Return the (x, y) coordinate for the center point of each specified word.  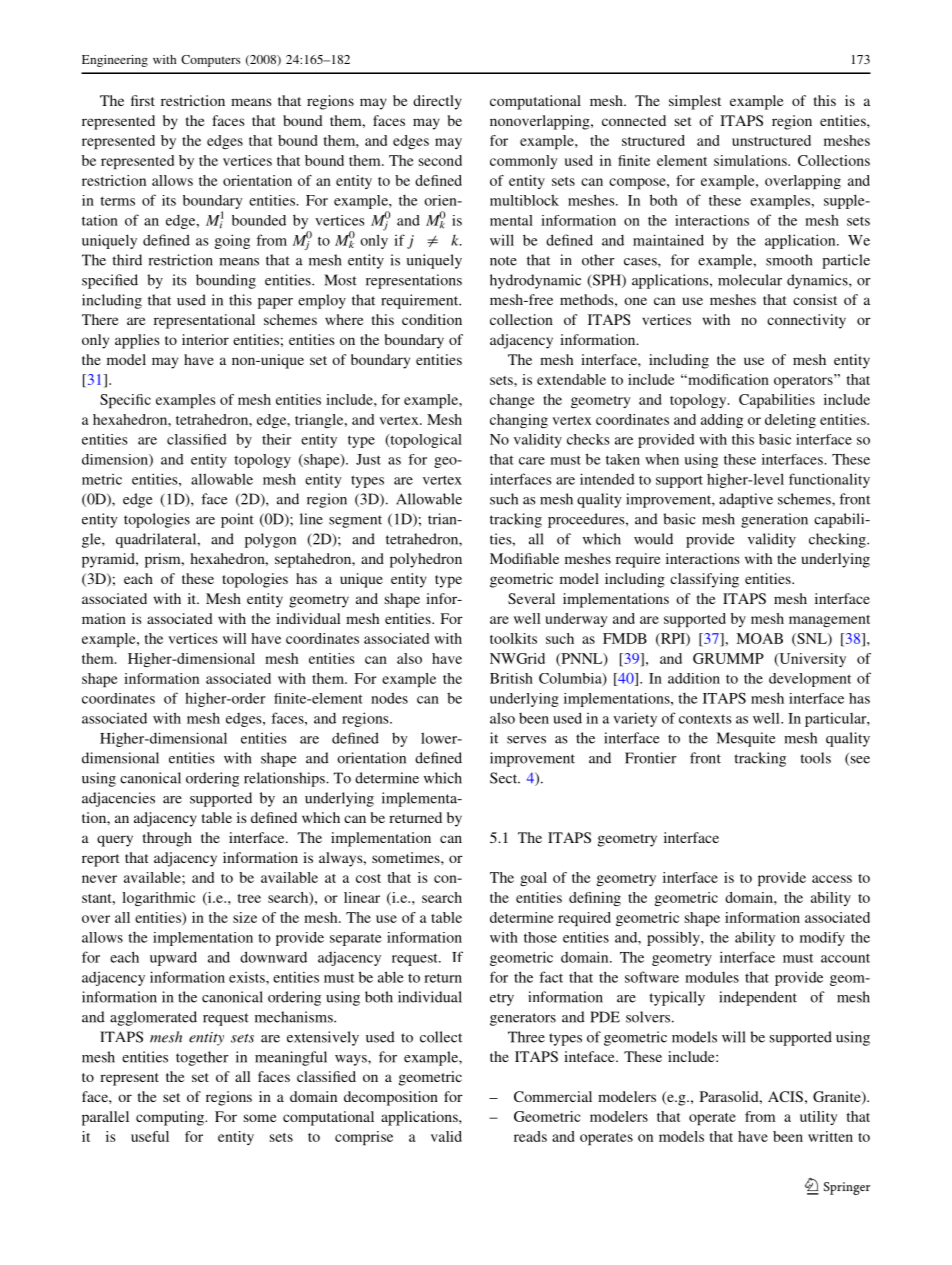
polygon (270, 540)
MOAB (760, 638)
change (512, 401)
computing (171, 1118)
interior (205, 339)
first (143, 100)
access (832, 879)
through (167, 839)
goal (533, 879)
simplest (695, 102)
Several (531, 598)
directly (437, 102)
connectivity (806, 321)
